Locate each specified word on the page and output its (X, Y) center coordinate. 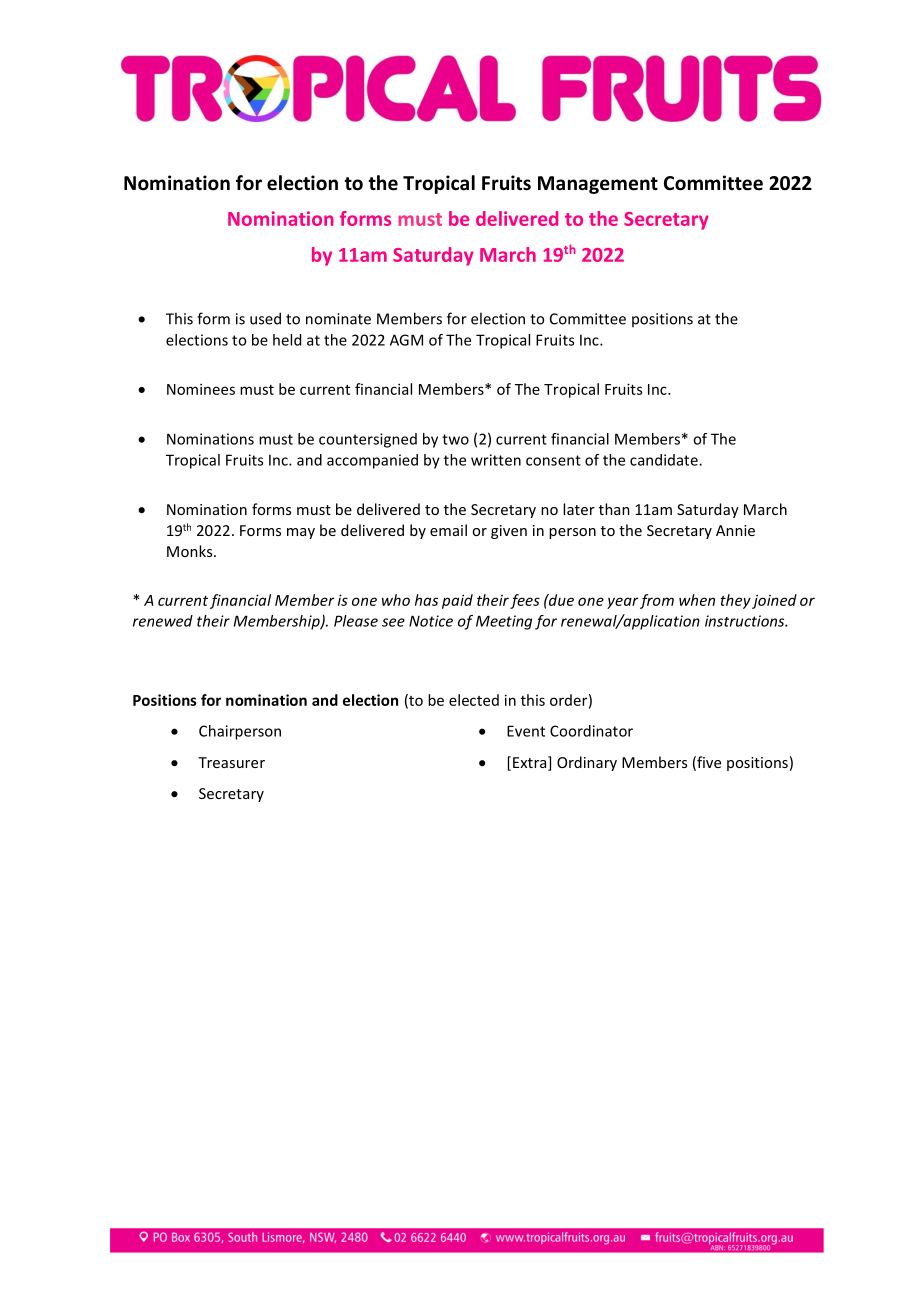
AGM (406, 340)
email (448, 530)
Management (598, 185)
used (265, 318)
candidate (665, 460)
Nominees (201, 389)
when (697, 600)
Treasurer (231, 762)
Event (526, 731)
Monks (191, 551)
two (455, 439)
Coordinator (591, 731)
